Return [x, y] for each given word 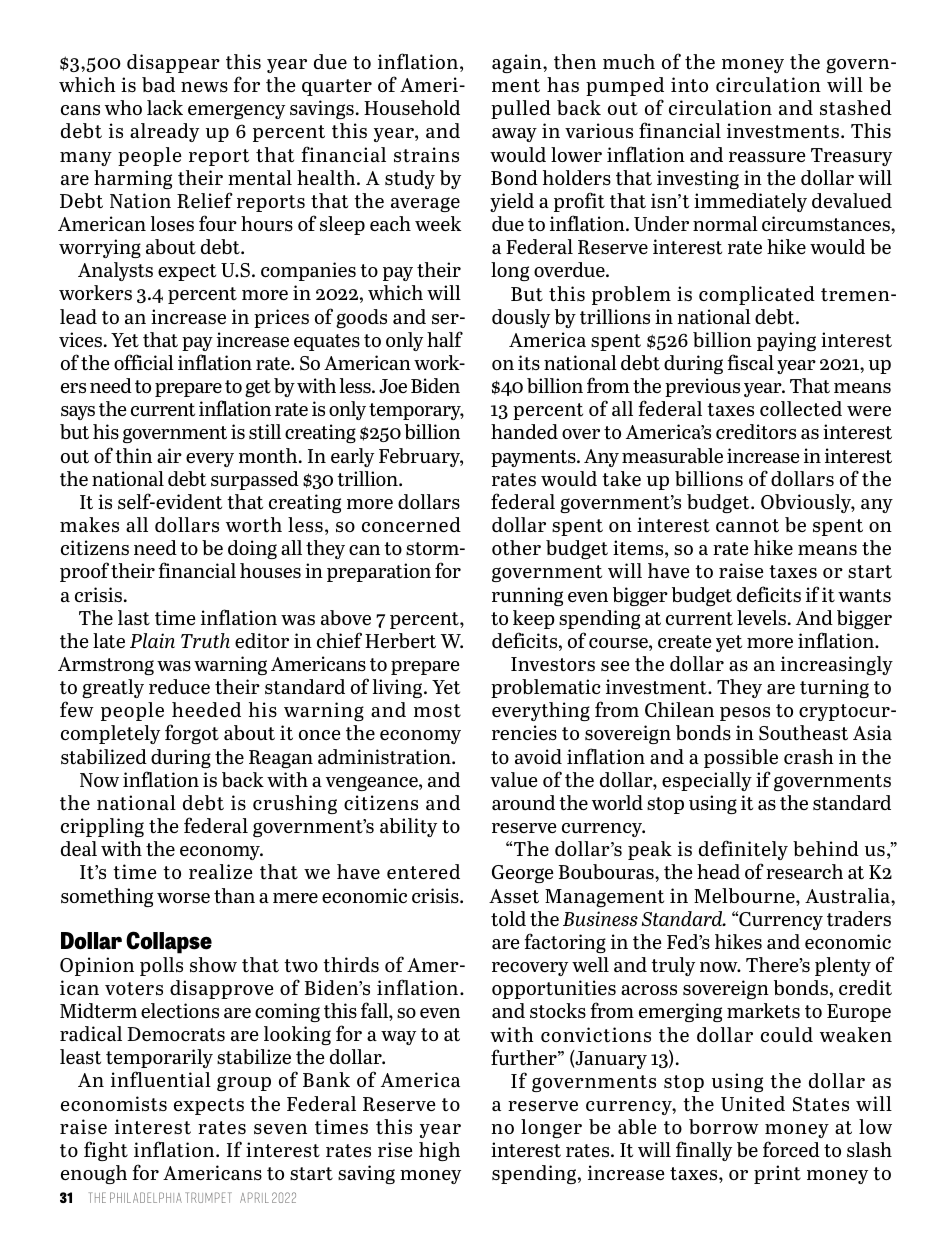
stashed [856, 107]
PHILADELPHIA [146, 1197]
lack [165, 107]
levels [763, 617]
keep [534, 619]
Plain [152, 640]
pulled [521, 109]
